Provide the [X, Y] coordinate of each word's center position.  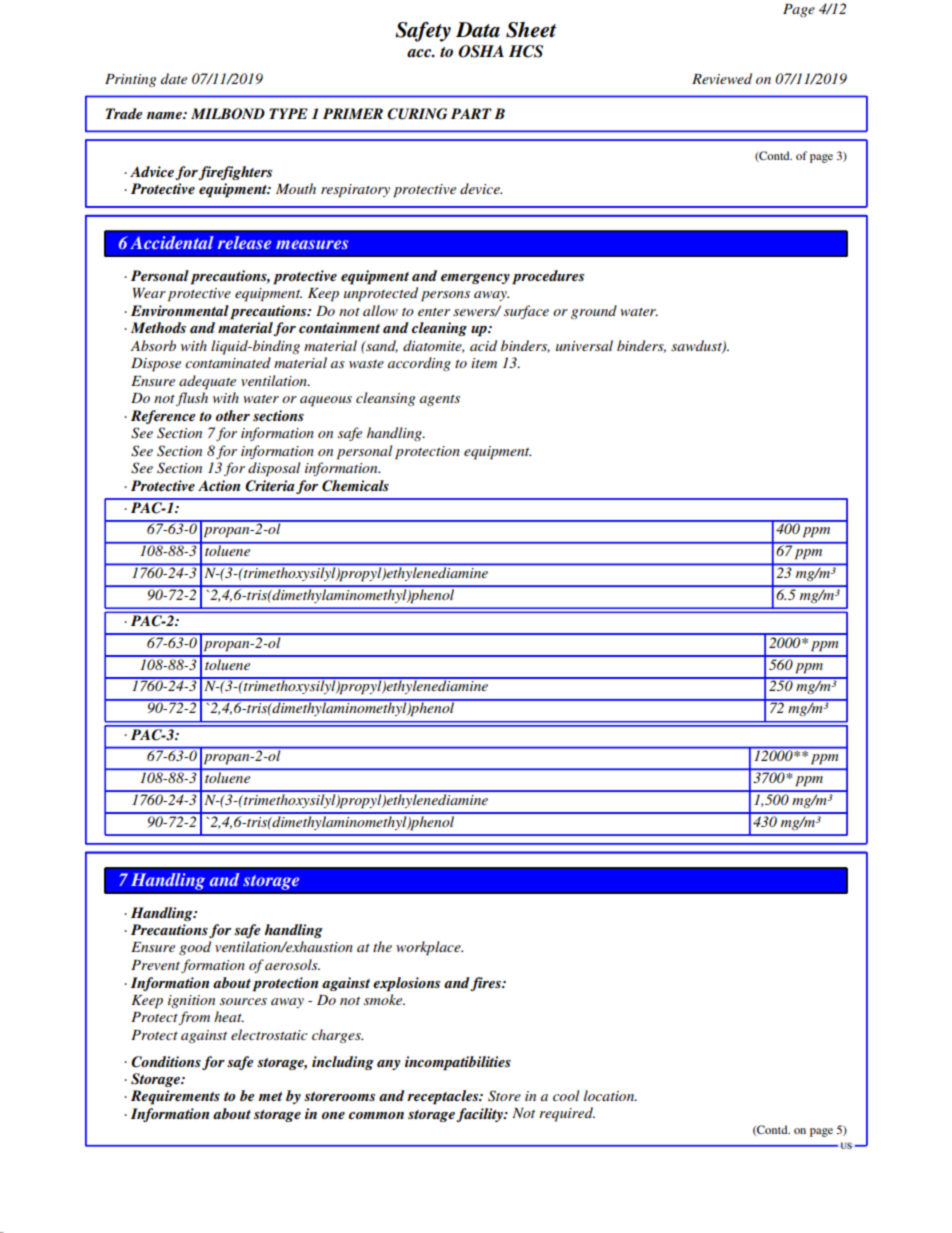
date [174, 78]
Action [219, 485]
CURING [417, 114]
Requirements [175, 1097]
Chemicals [355, 486]
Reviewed [722, 78]
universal [584, 345]
